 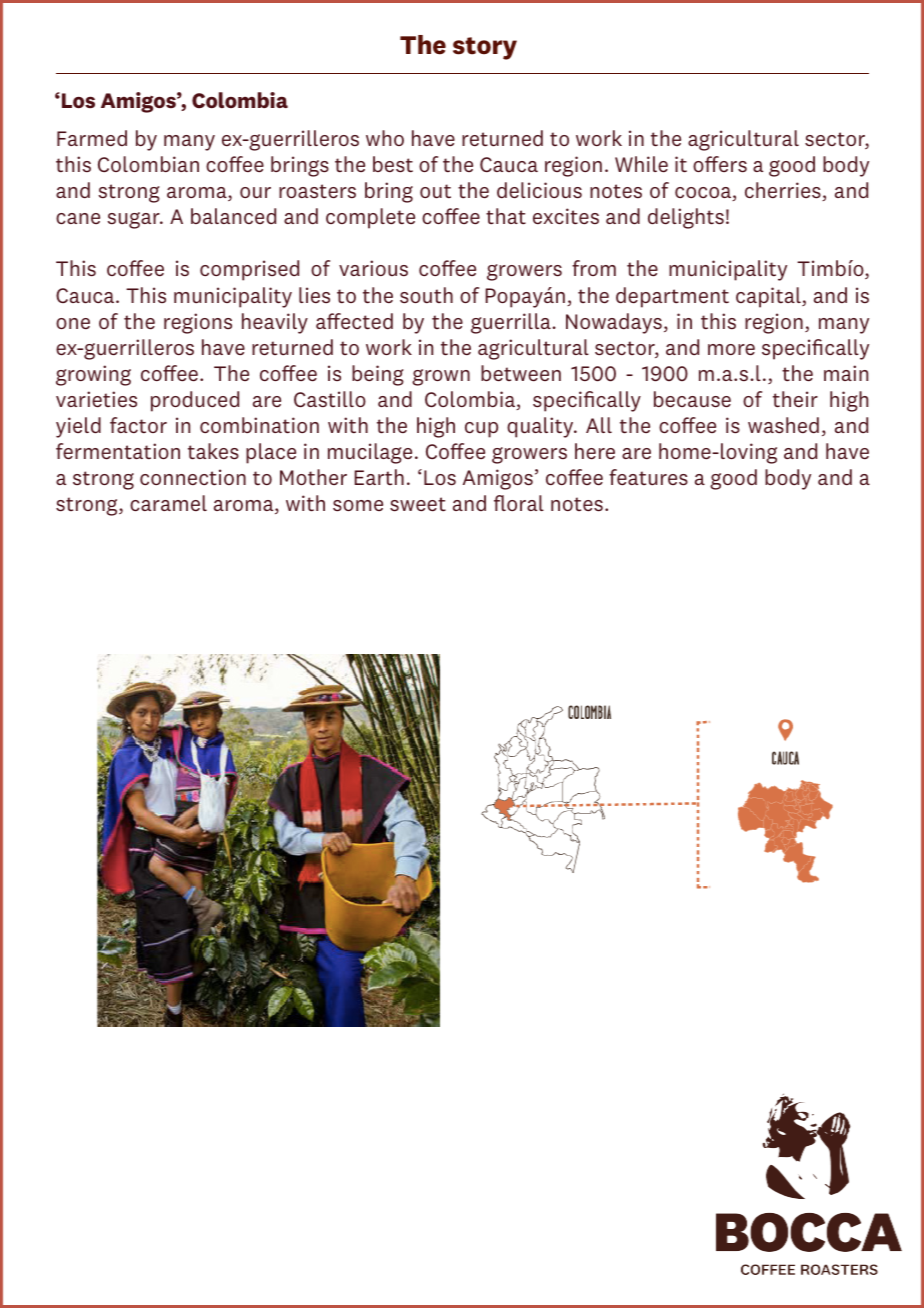 I want to click on grown, so click(x=441, y=377).
